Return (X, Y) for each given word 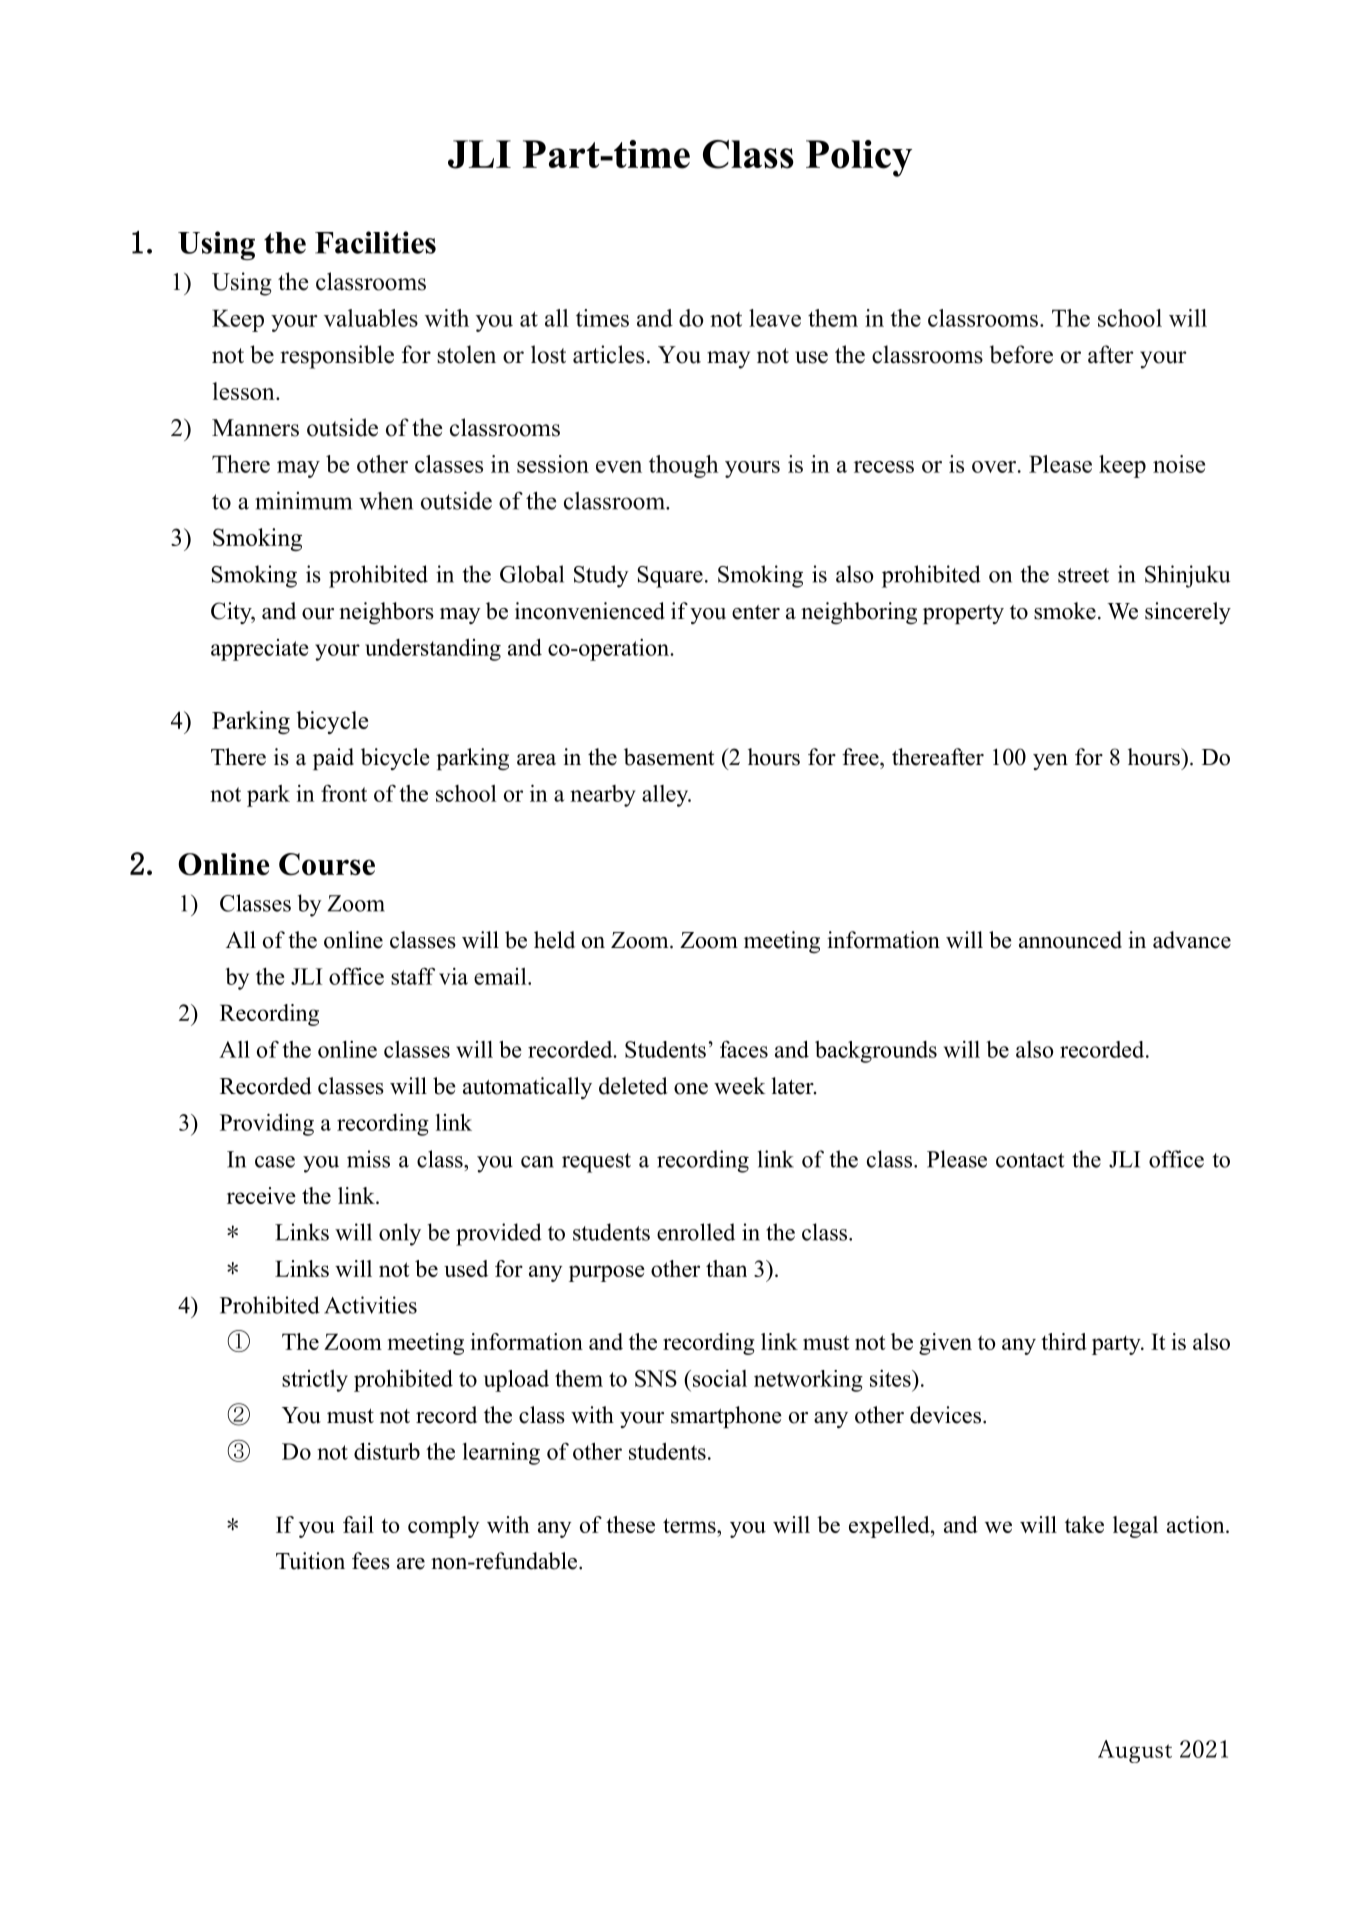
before (1021, 354)
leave (775, 318)
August (1135, 1751)
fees (371, 1561)
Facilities (375, 242)
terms (690, 1525)
